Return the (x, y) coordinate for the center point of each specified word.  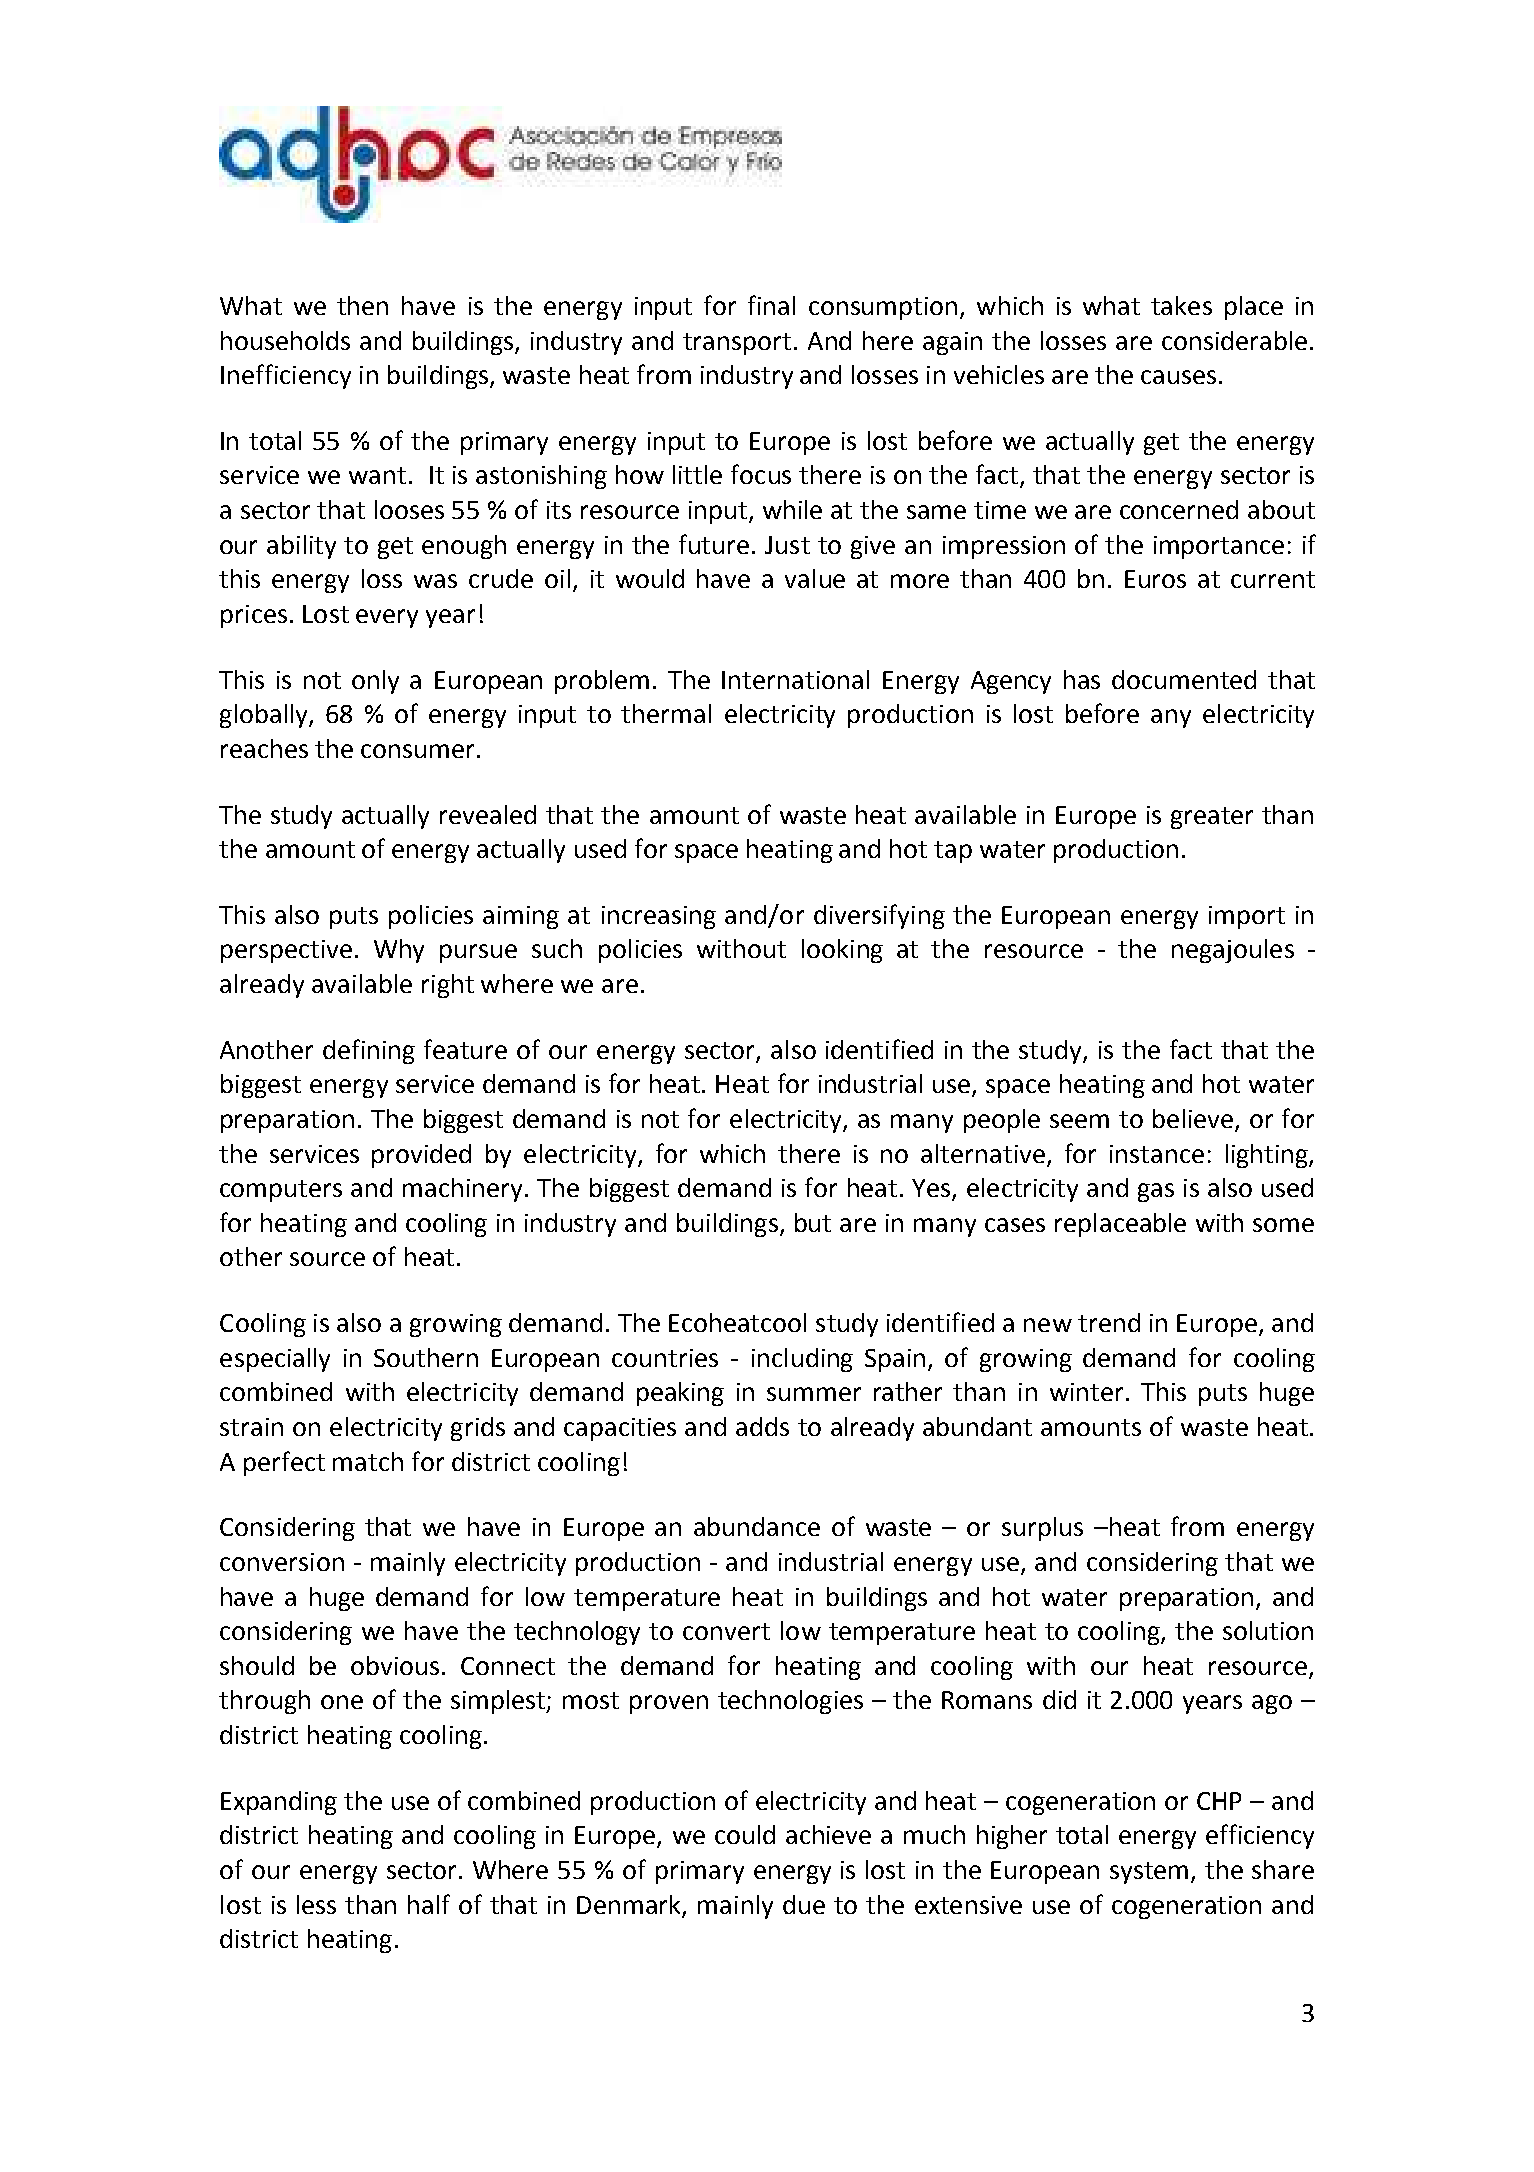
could (745, 1834)
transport (737, 344)
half (429, 1904)
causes (1178, 377)
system (1149, 1873)
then (362, 305)
